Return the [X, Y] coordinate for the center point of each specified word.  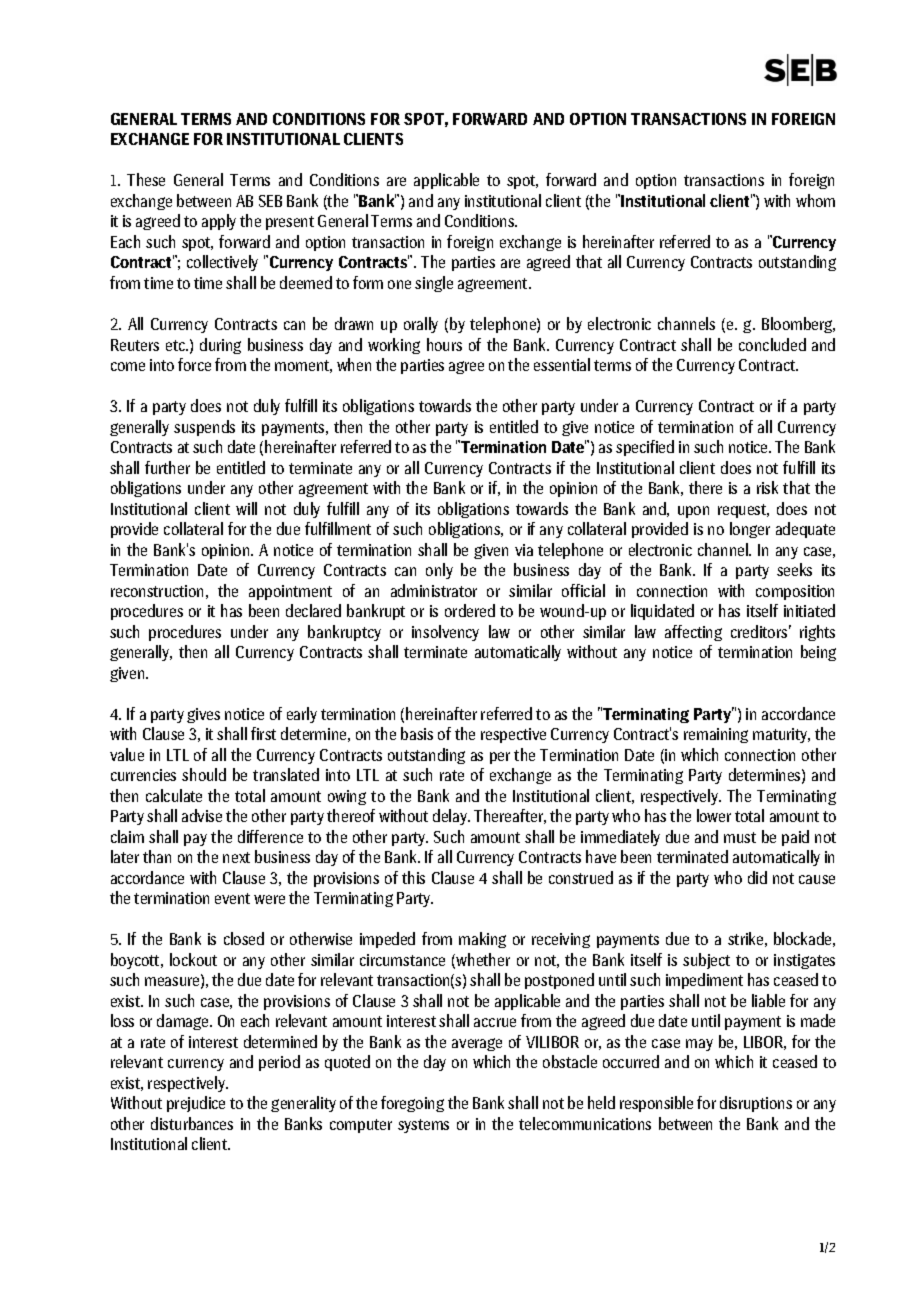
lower [714, 815]
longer [750, 530]
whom [815, 200]
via [524, 550]
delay [451, 817]
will [246, 508]
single [434, 284]
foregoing [412, 1104]
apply [219, 222]
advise [202, 815]
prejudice [196, 1104]
